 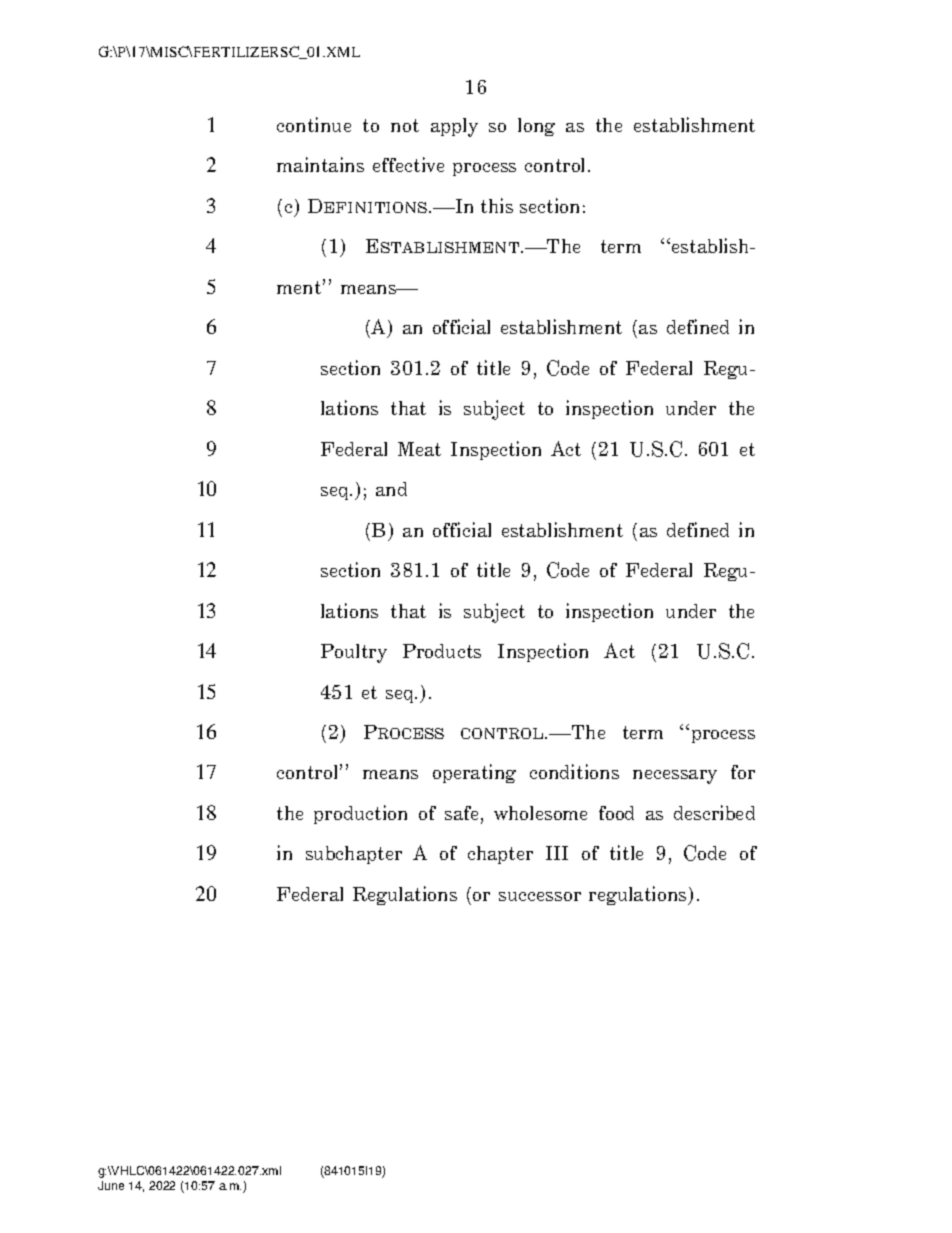 I want to click on safe, so click(x=463, y=814).
